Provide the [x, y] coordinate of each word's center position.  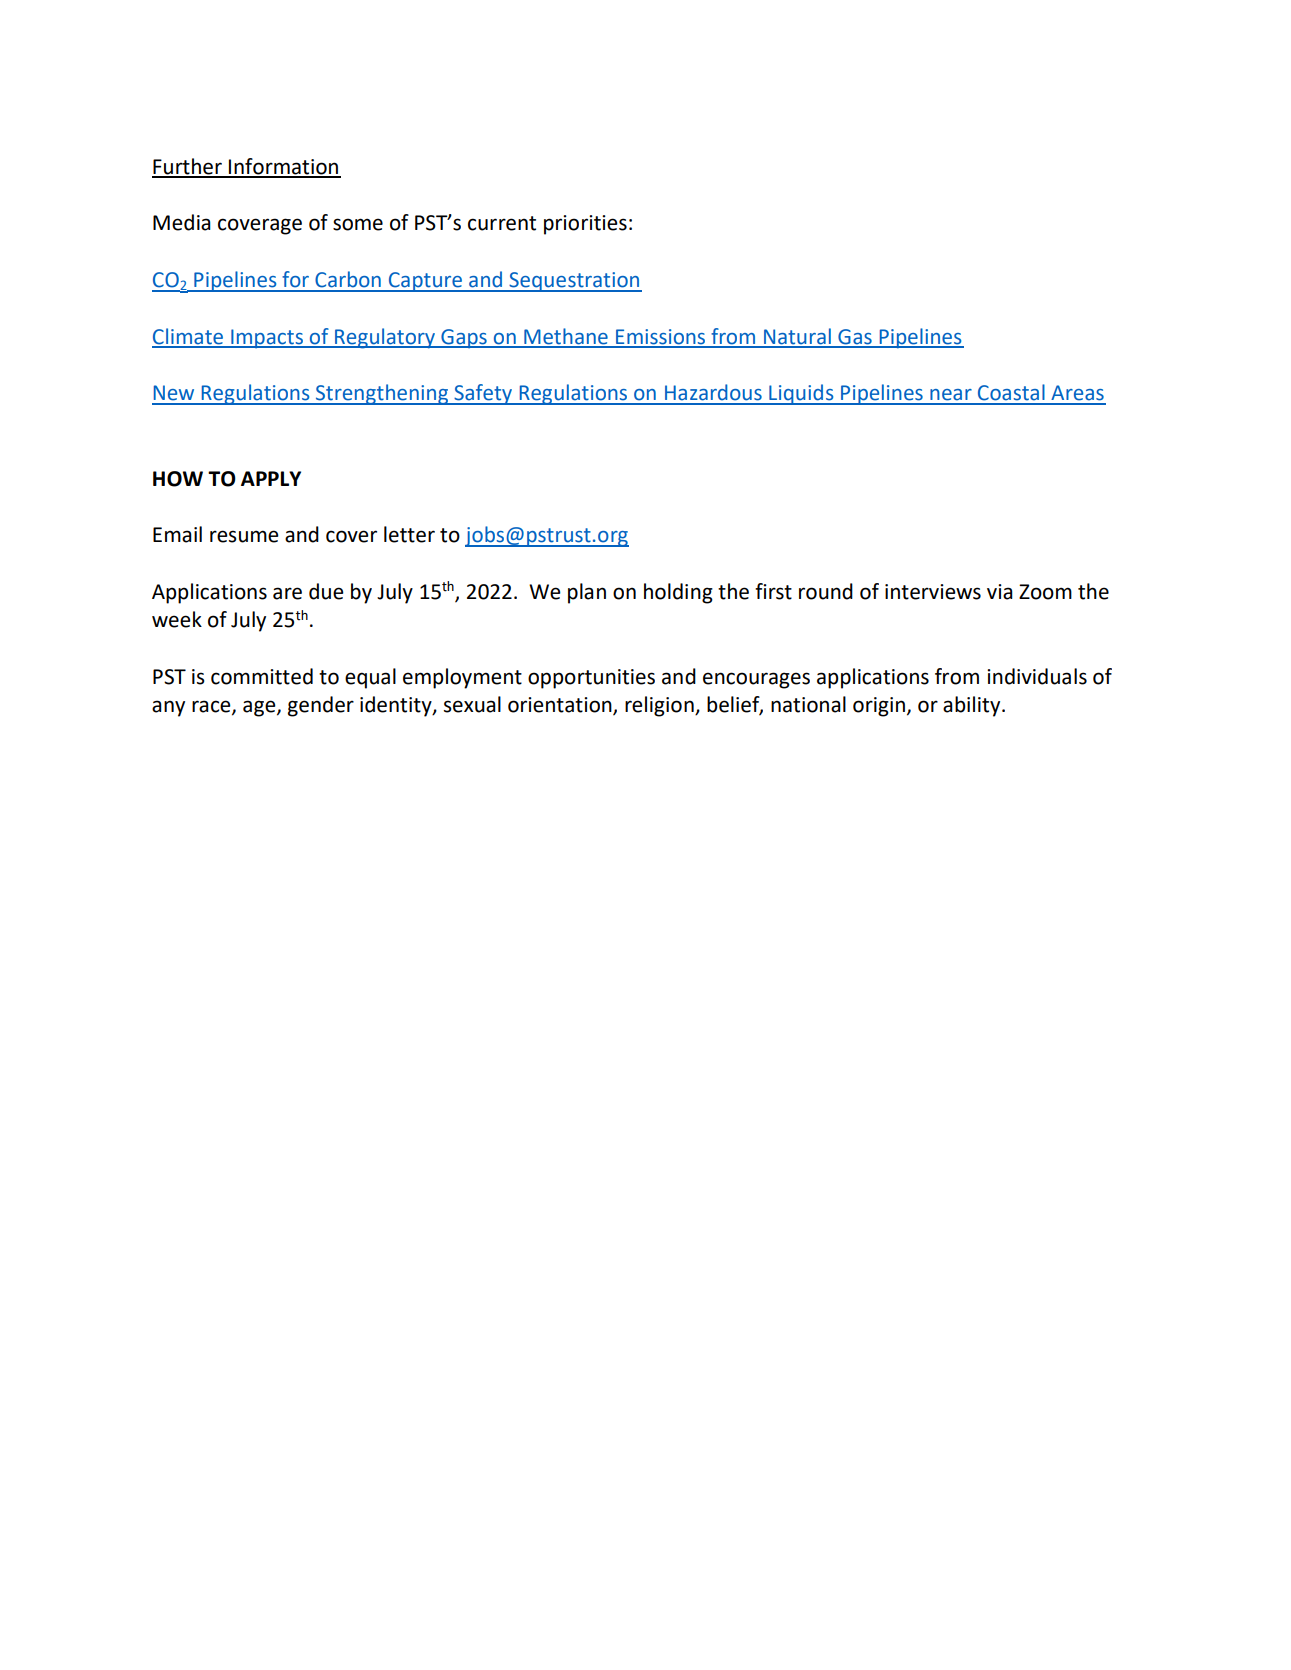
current [502, 223]
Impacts [267, 339]
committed [262, 676]
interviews [933, 592]
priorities [585, 225]
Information [283, 167]
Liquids [801, 394]
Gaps [464, 339]
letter [409, 534]
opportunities [591, 679]
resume [244, 536]
